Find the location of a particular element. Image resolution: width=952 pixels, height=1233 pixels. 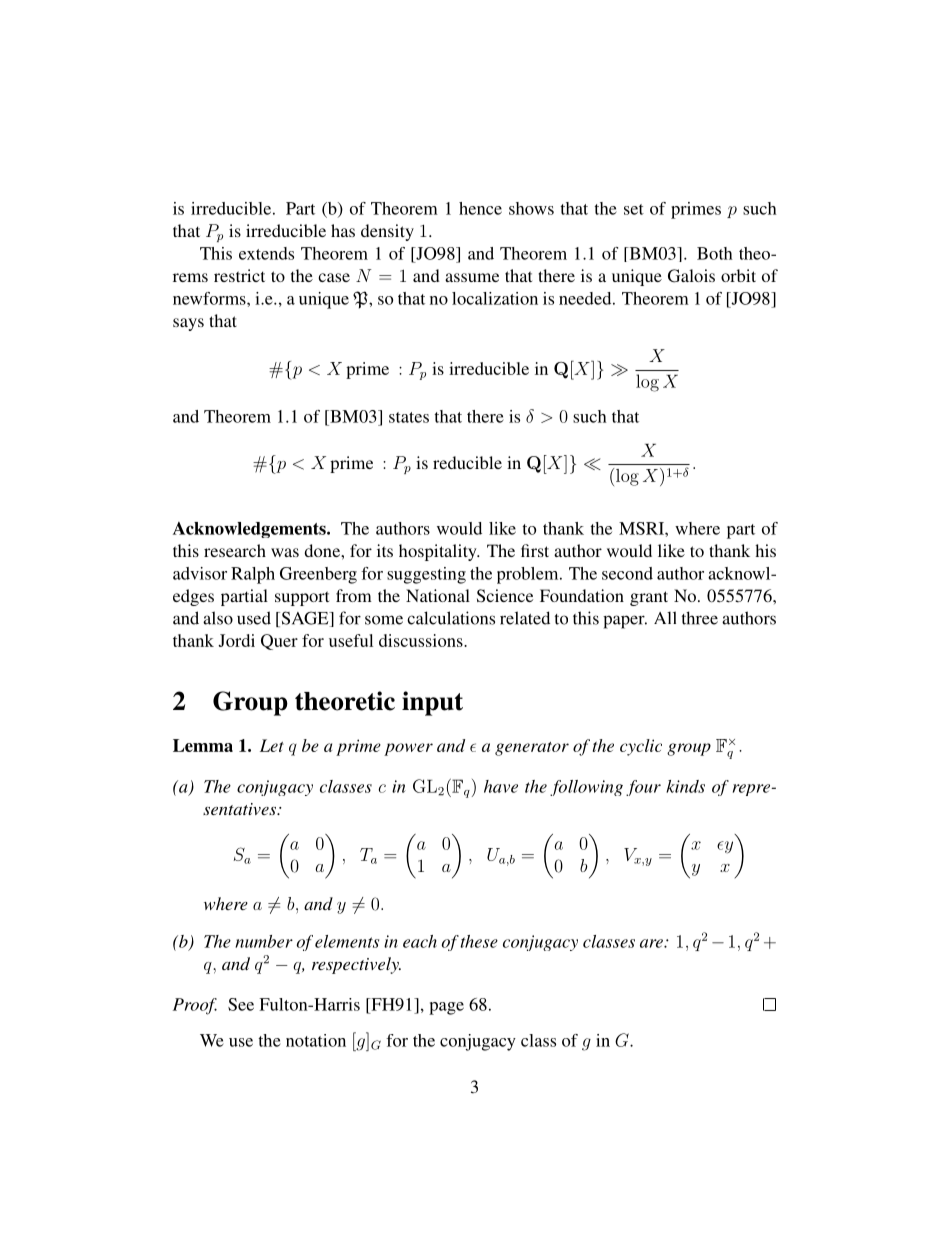

hospitality is located at coordinates (439, 552).
